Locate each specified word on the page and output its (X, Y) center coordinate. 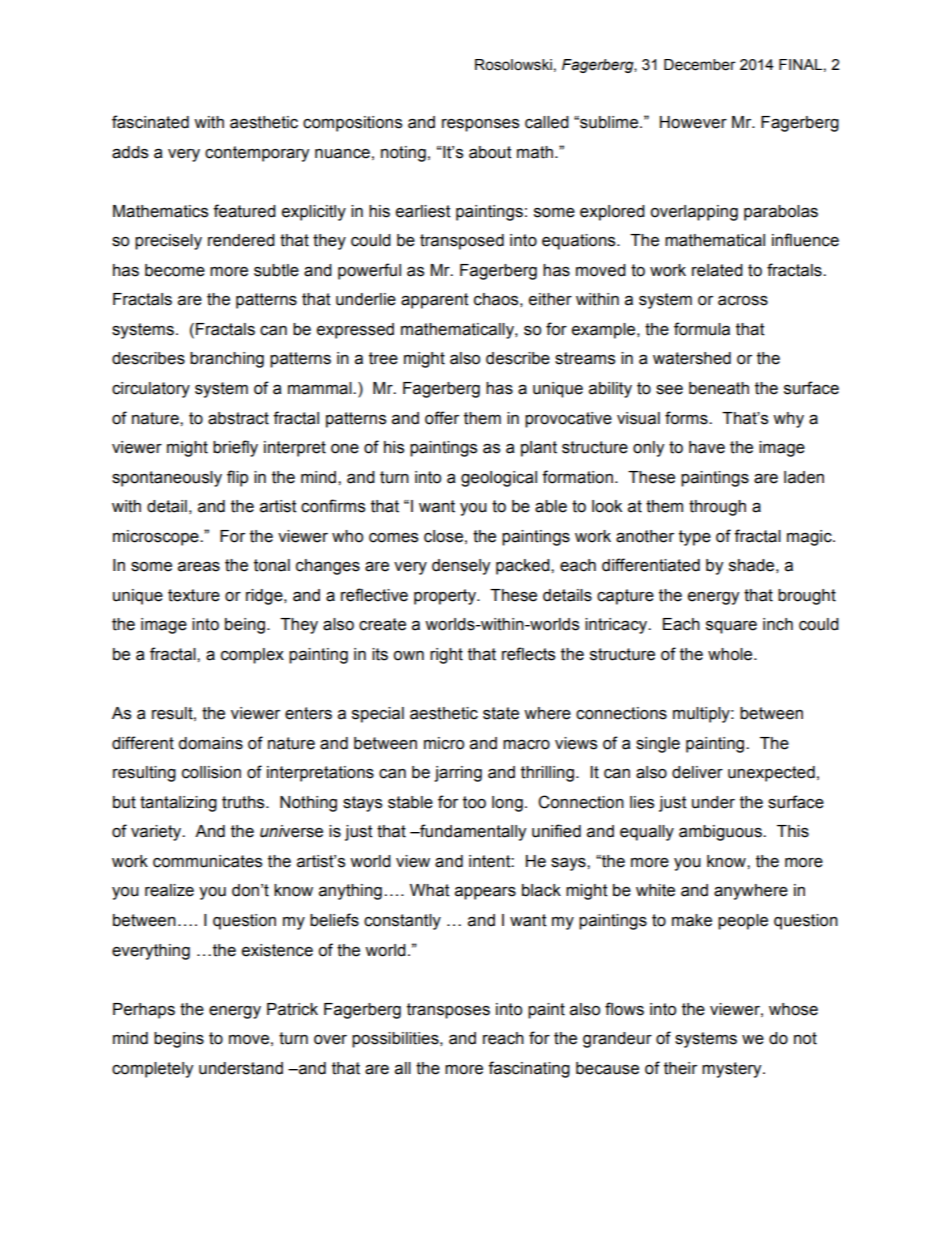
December (700, 65)
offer (442, 418)
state (501, 713)
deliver (697, 772)
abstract (238, 418)
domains (210, 743)
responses (480, 125)
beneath (719, 388)
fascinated (150, 122)
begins (179, 1040)
